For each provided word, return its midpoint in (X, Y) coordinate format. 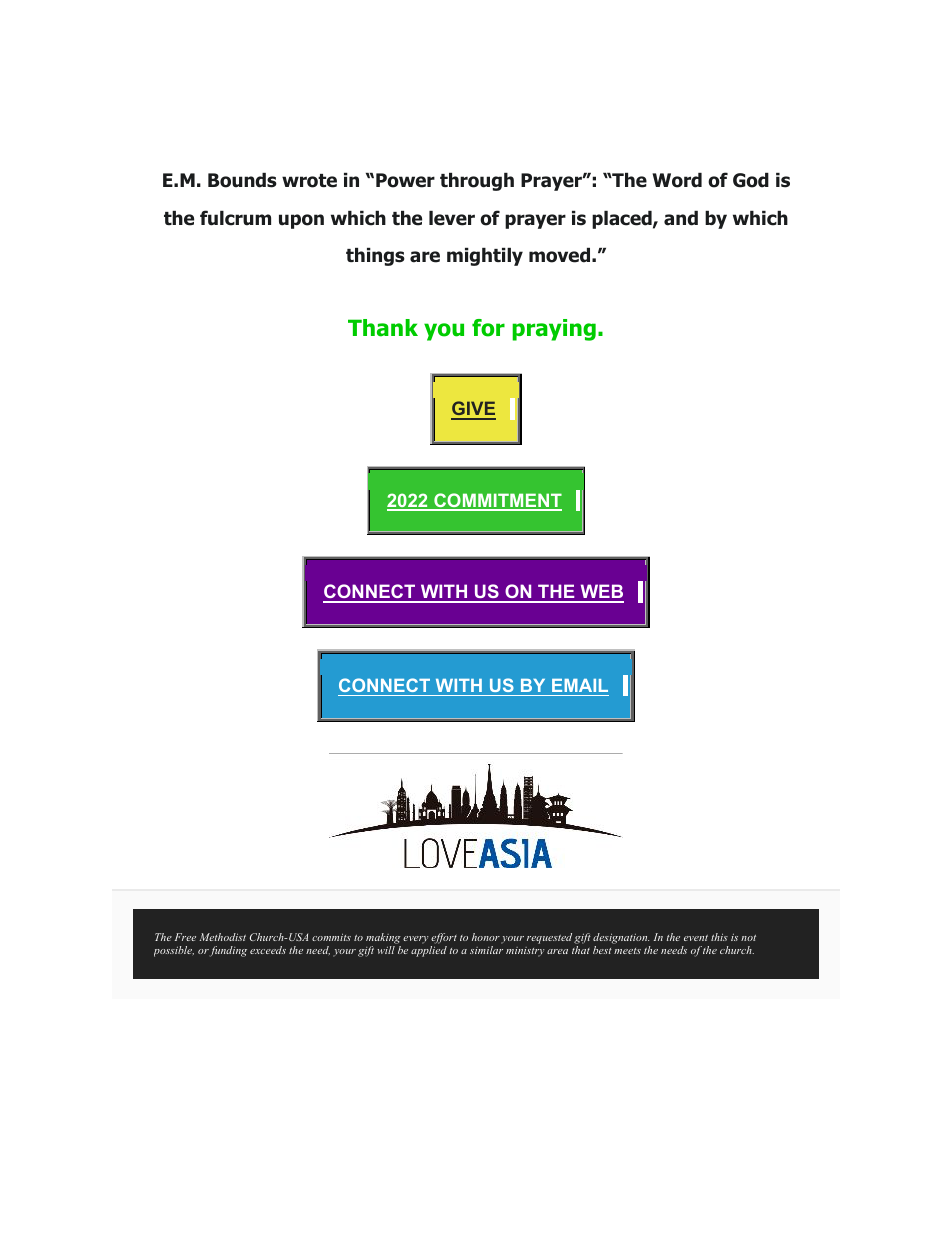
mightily (485, 257)
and (681, 218)
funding (228, 951)
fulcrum (235, 218)
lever (452, 218)
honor (486, 937)
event (696, 938)
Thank (383, 328)
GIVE (473, 410)
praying (554, 330)
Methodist (222, 937)
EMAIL (580, 685)
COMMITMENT (497, 501)
